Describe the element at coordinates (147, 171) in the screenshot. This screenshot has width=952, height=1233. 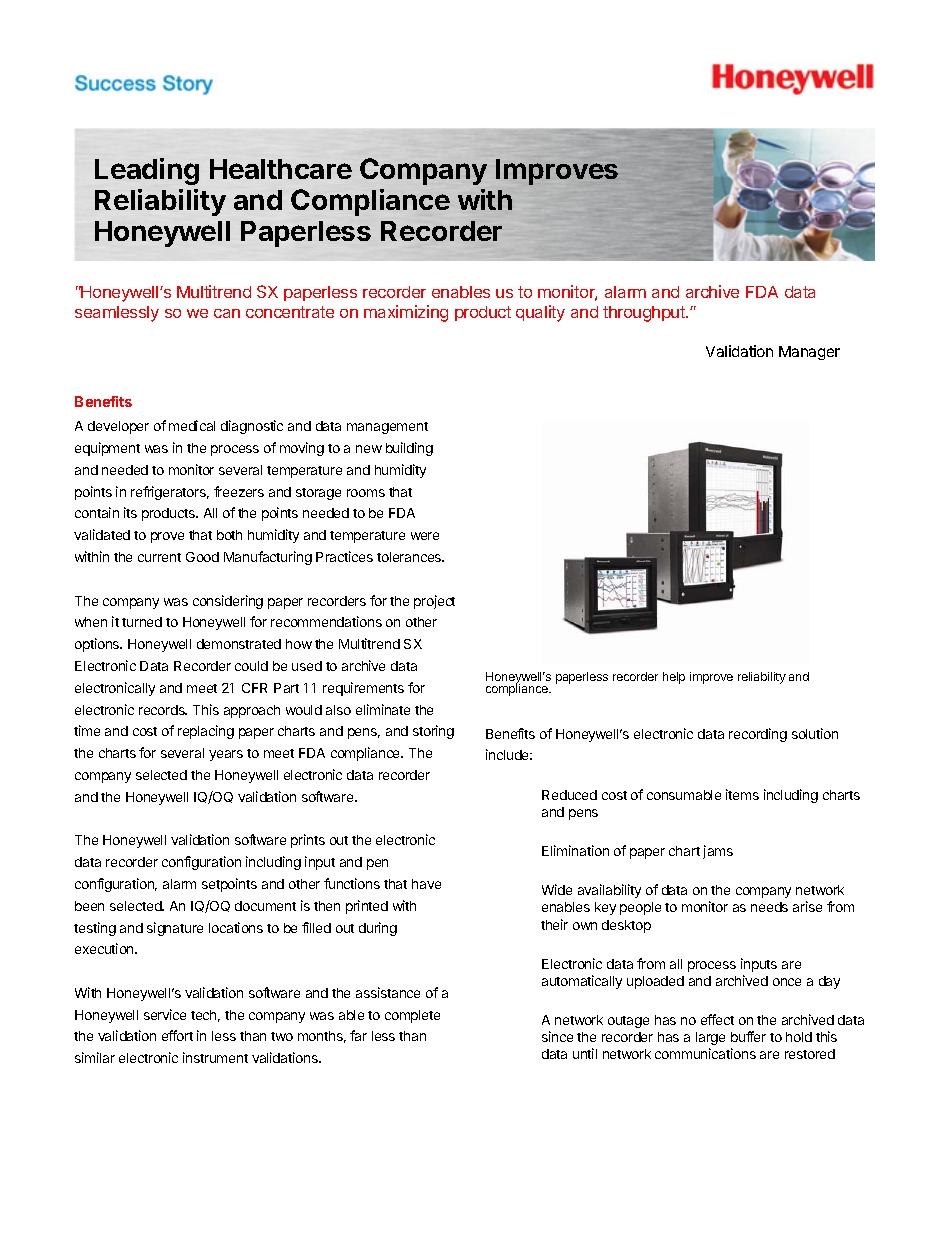
I see `Leading` at that location.
